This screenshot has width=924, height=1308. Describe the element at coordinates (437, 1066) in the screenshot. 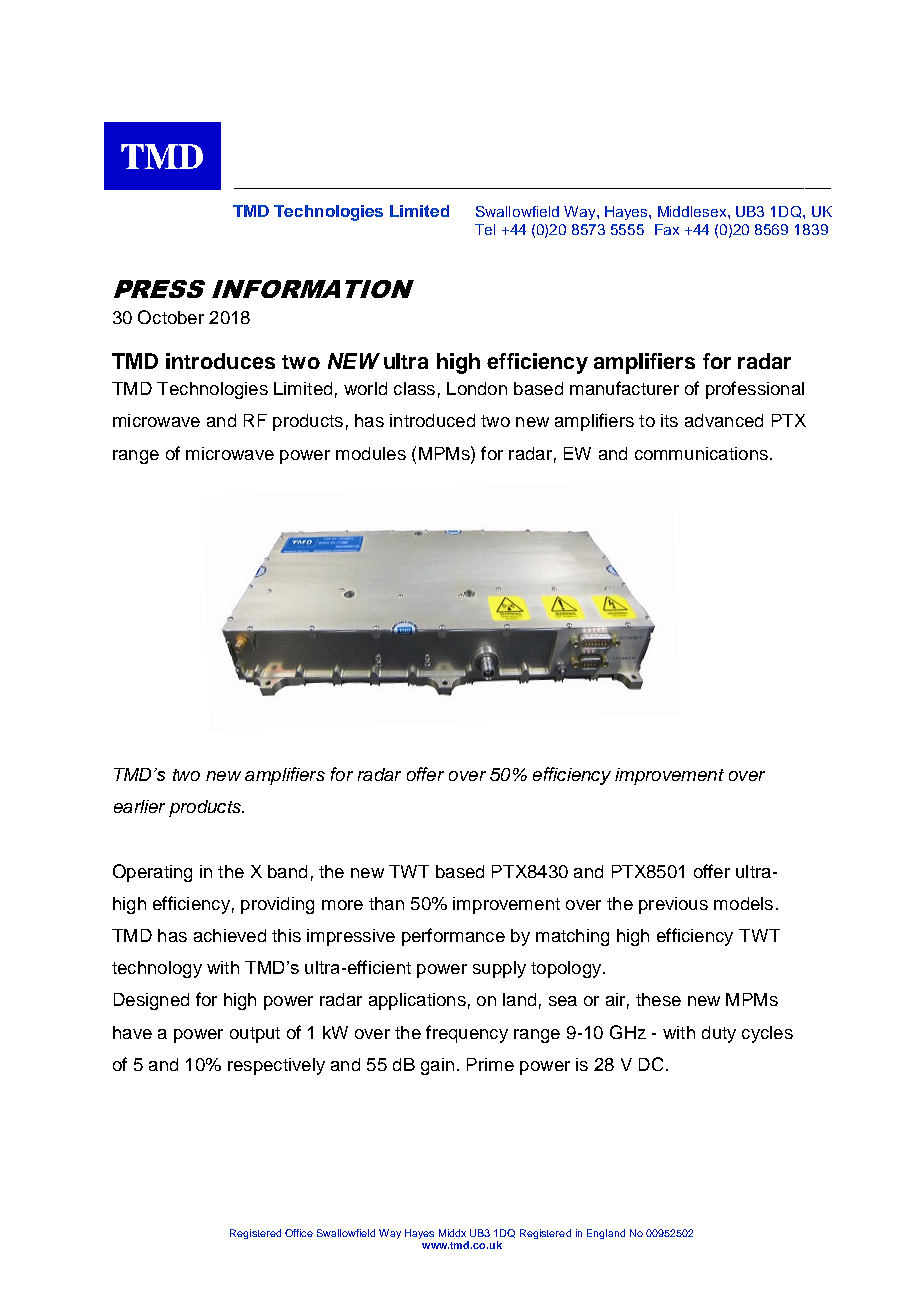

I see `gain` at that location.
